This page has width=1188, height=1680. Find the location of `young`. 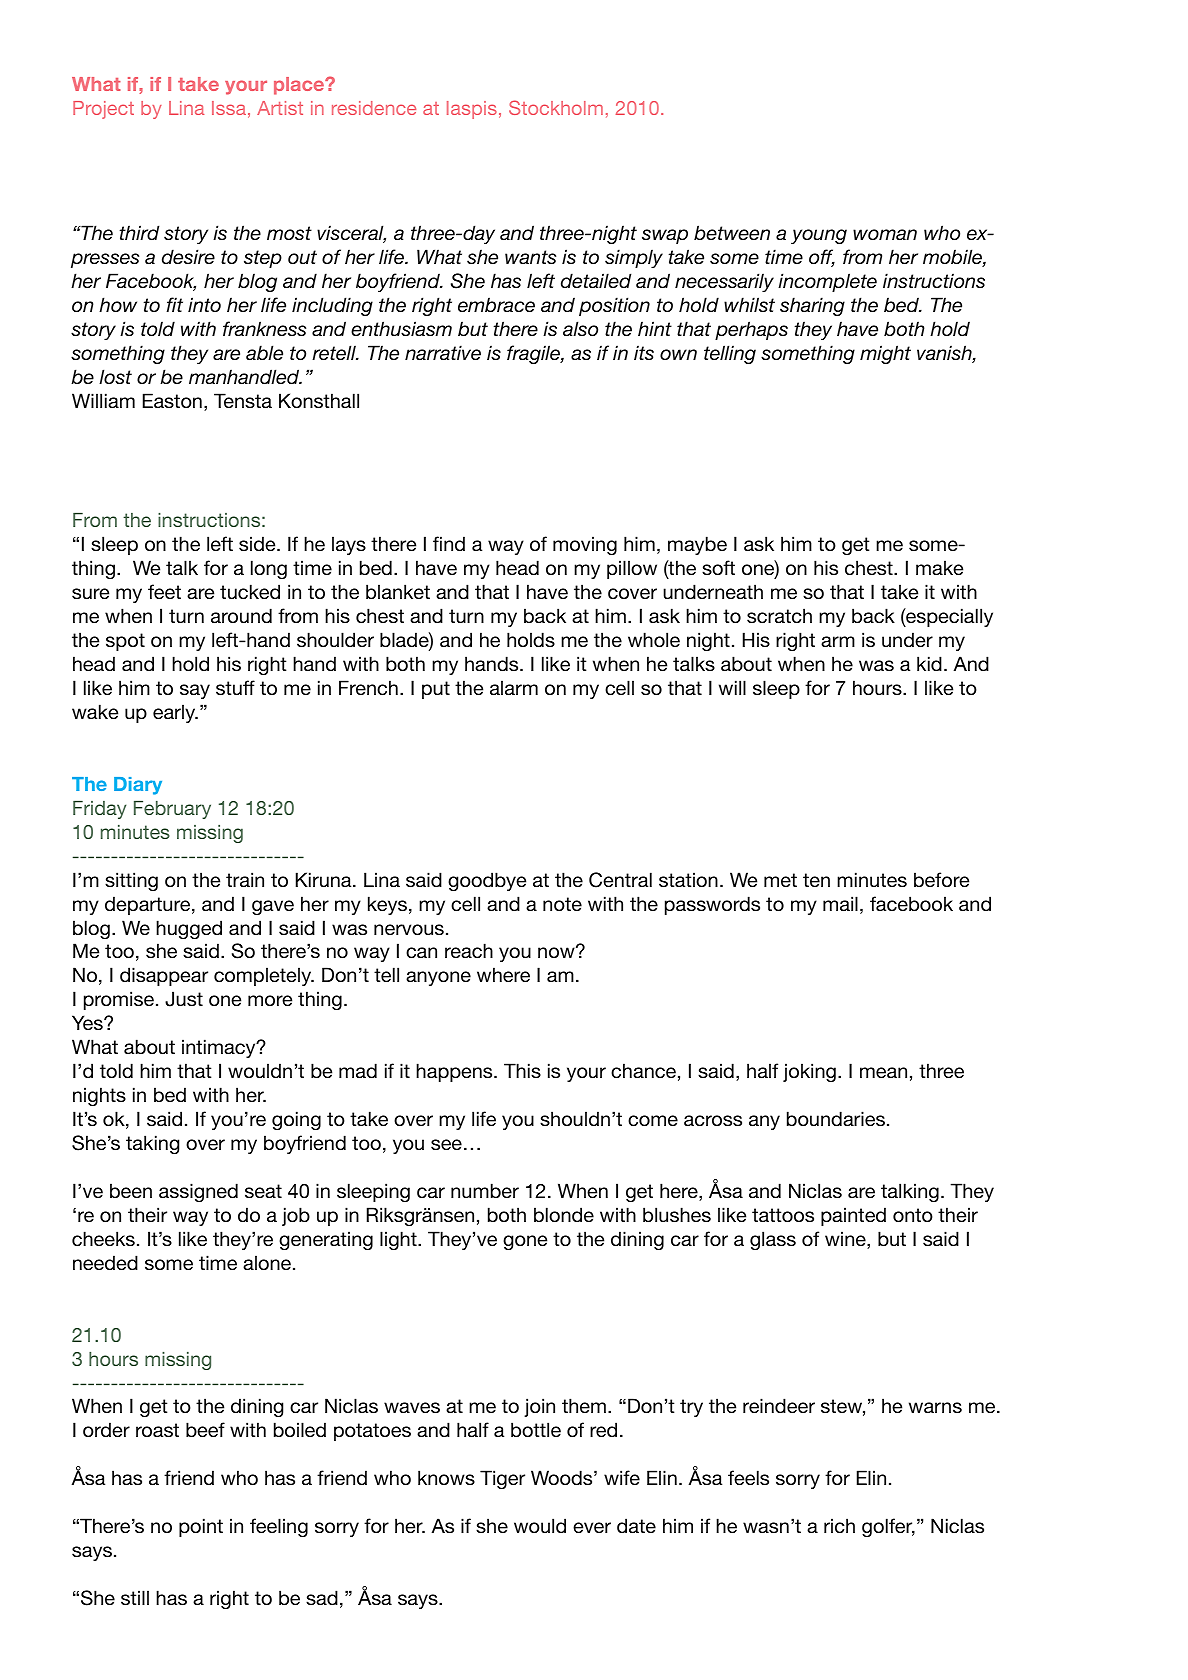

young is located at coordinates (819, 236).
